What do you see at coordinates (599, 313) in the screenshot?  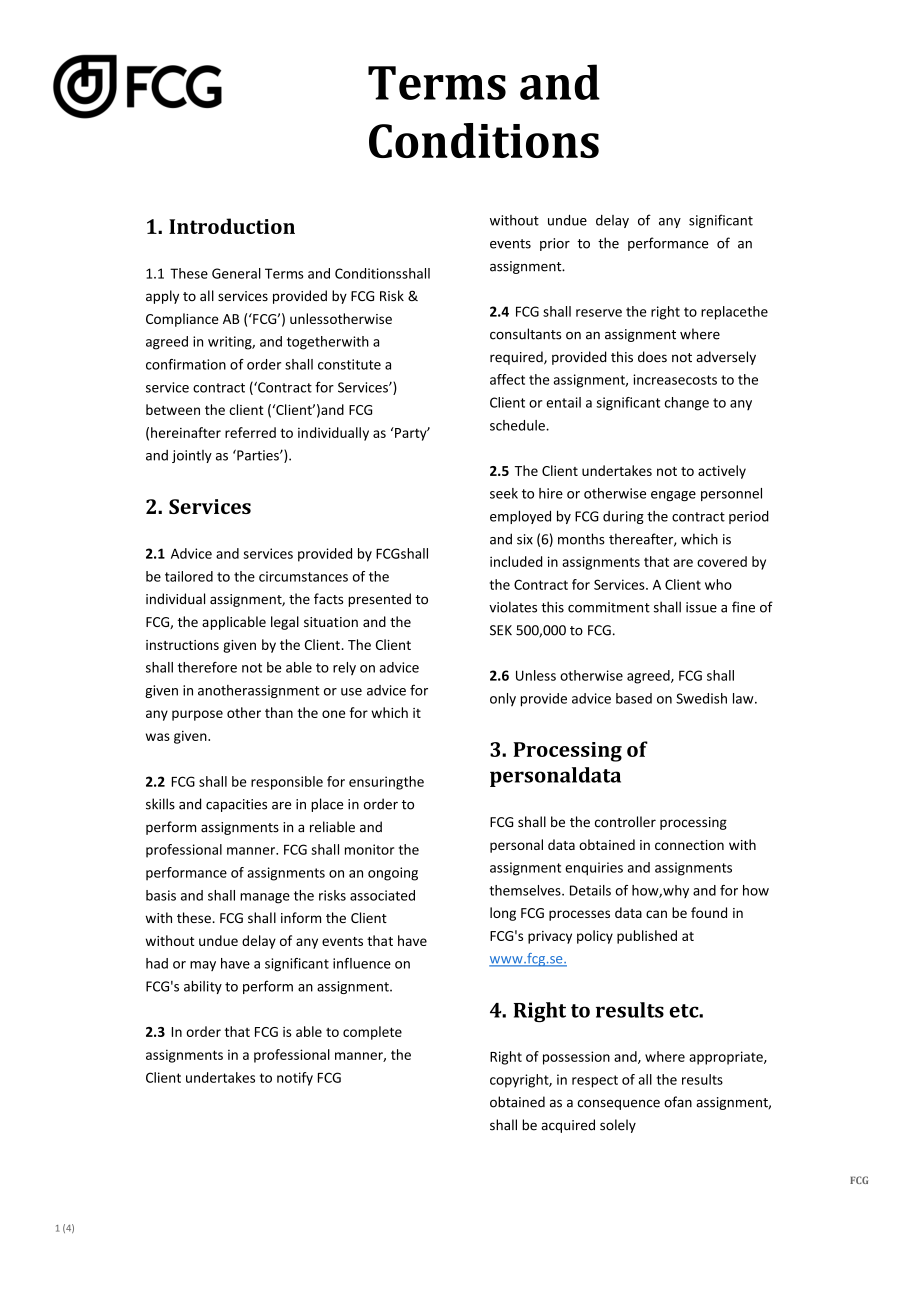 I see `reserve` at bounding box center [599, 313].
